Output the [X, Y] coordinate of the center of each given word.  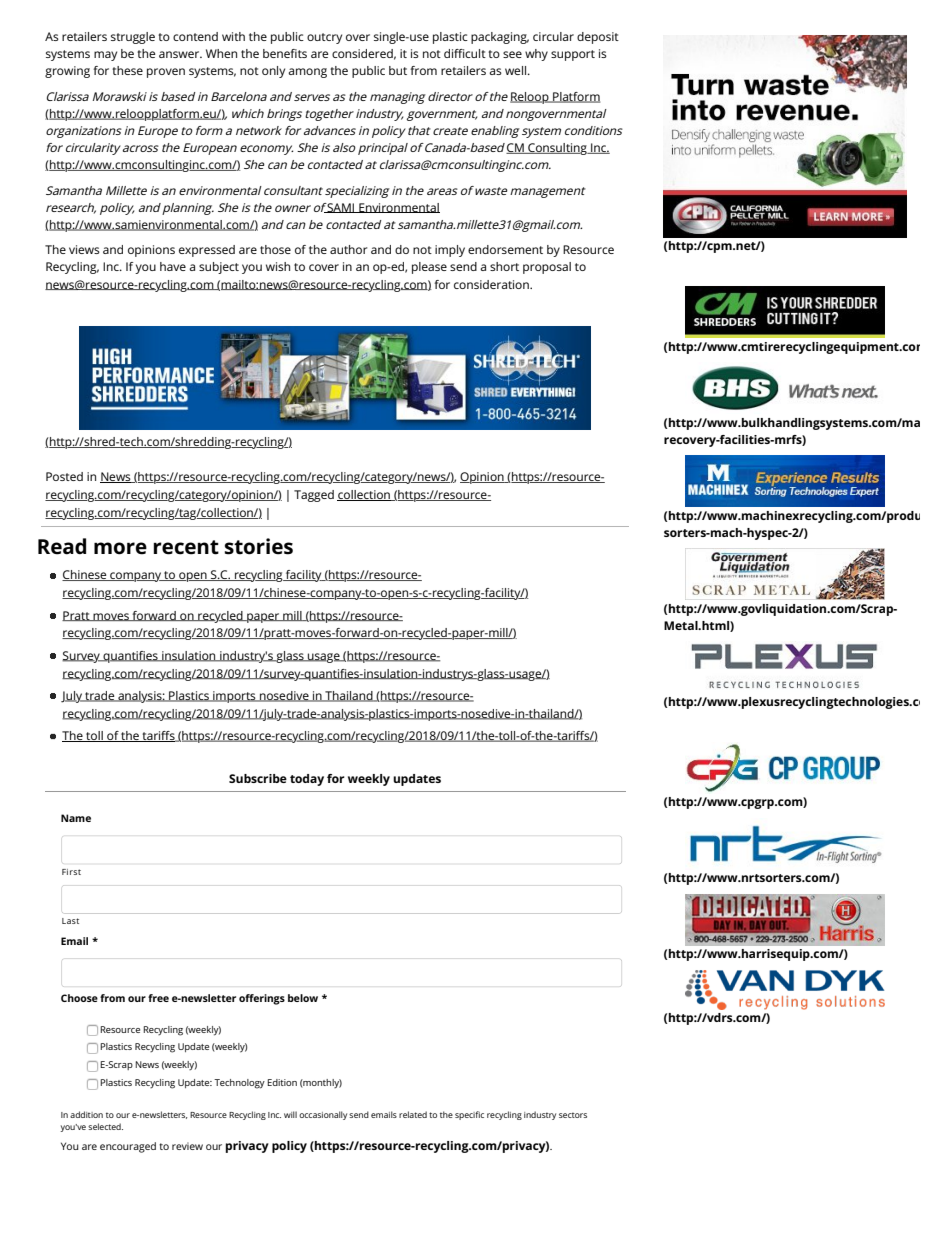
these [127, 70]
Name [76, 818]
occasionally [323, 1115]
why [536, 55]
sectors [573, 1115]
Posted [64, 476]
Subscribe [258, 778]
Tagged [314, 496]
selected [105, 1126]
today [307, 780]
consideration [492, 284]
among [307, 73]
